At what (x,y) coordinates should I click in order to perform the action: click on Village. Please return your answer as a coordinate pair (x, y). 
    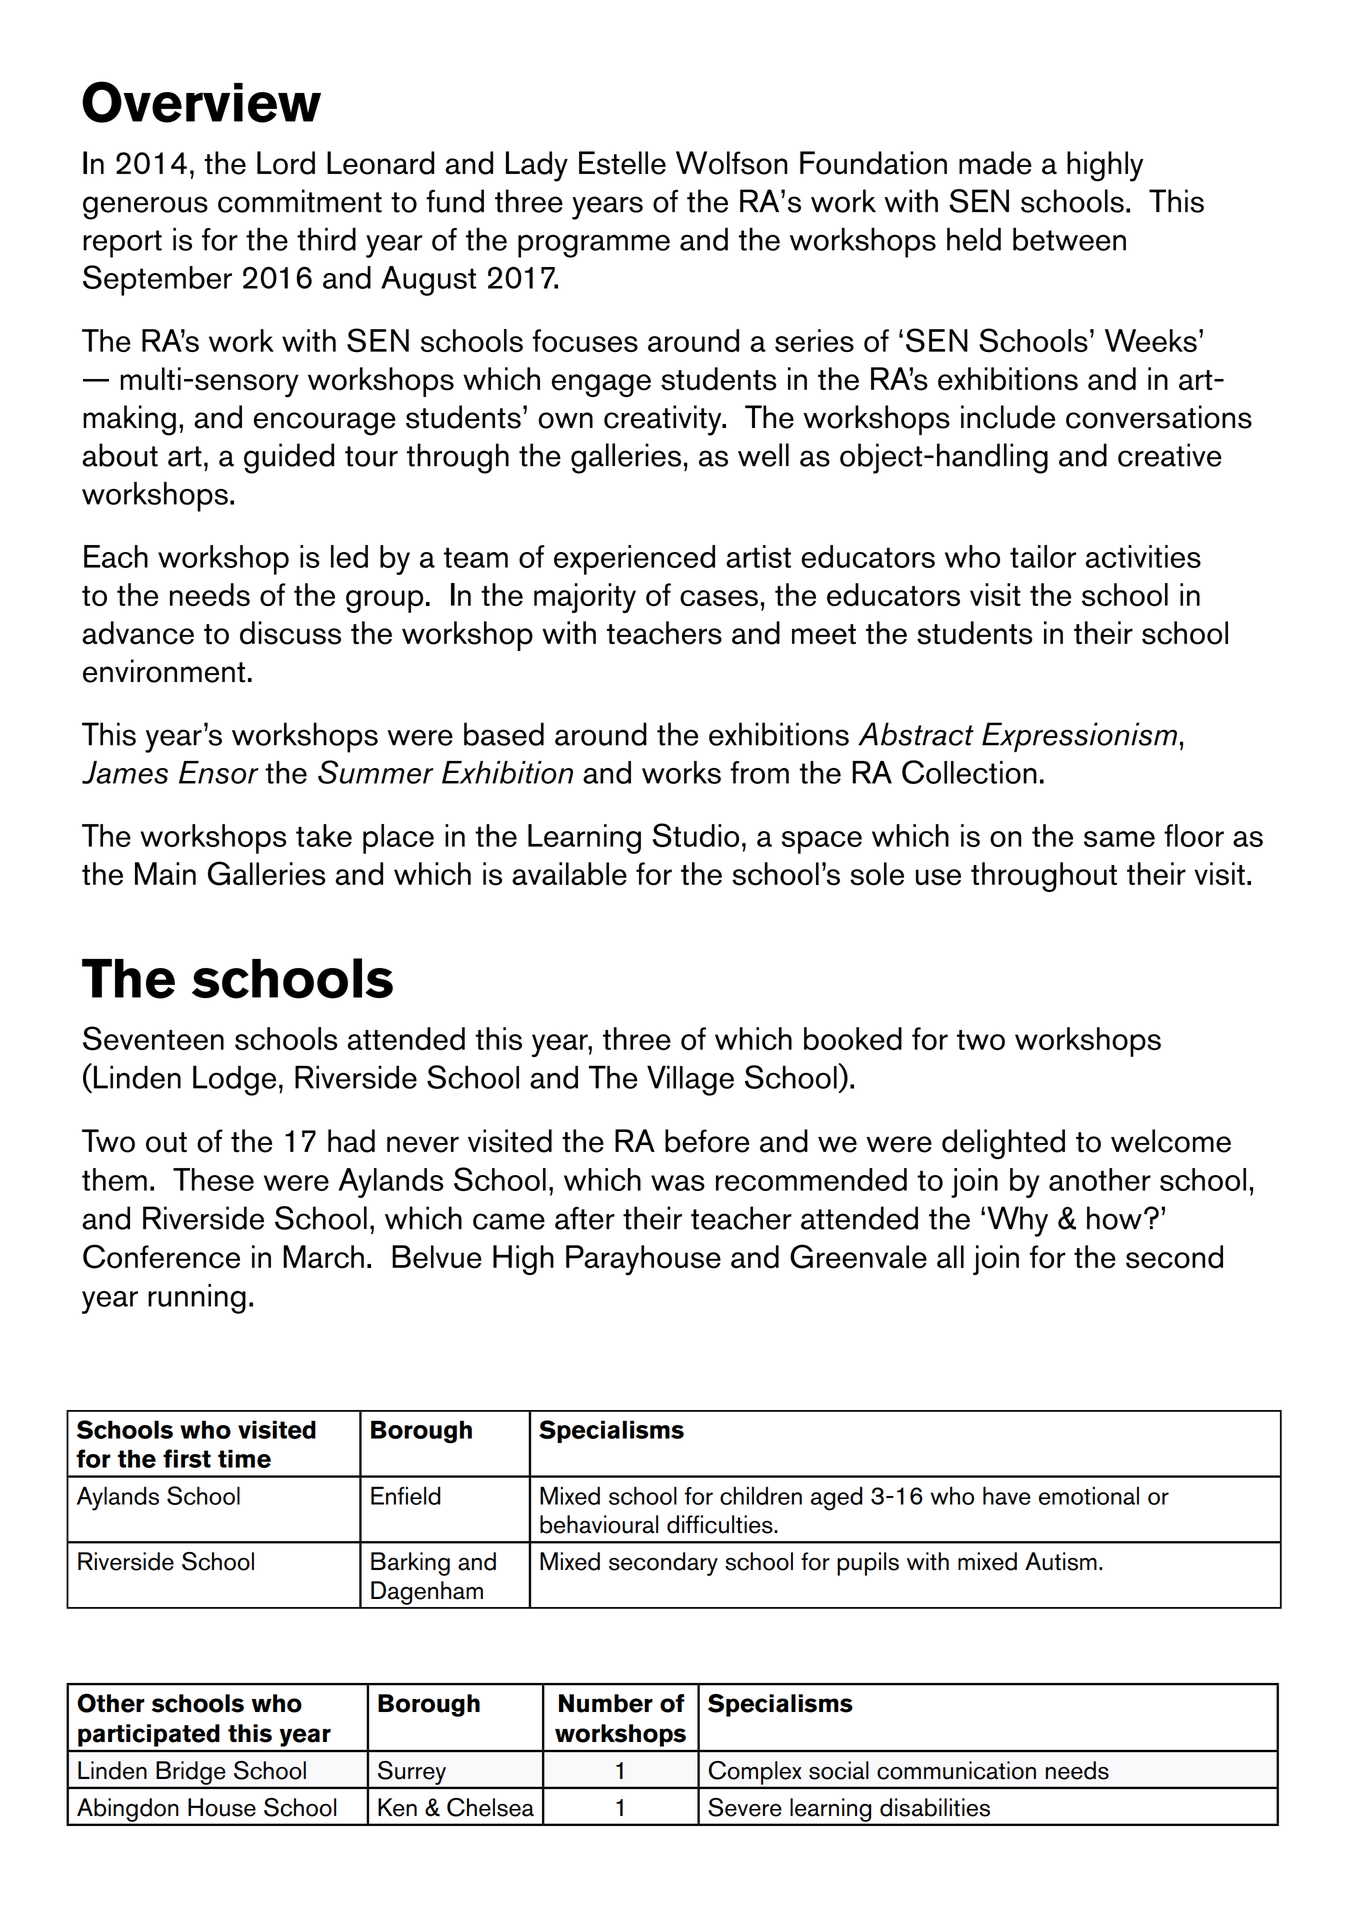
    Looking at the image, I should click on (690, 1080).
